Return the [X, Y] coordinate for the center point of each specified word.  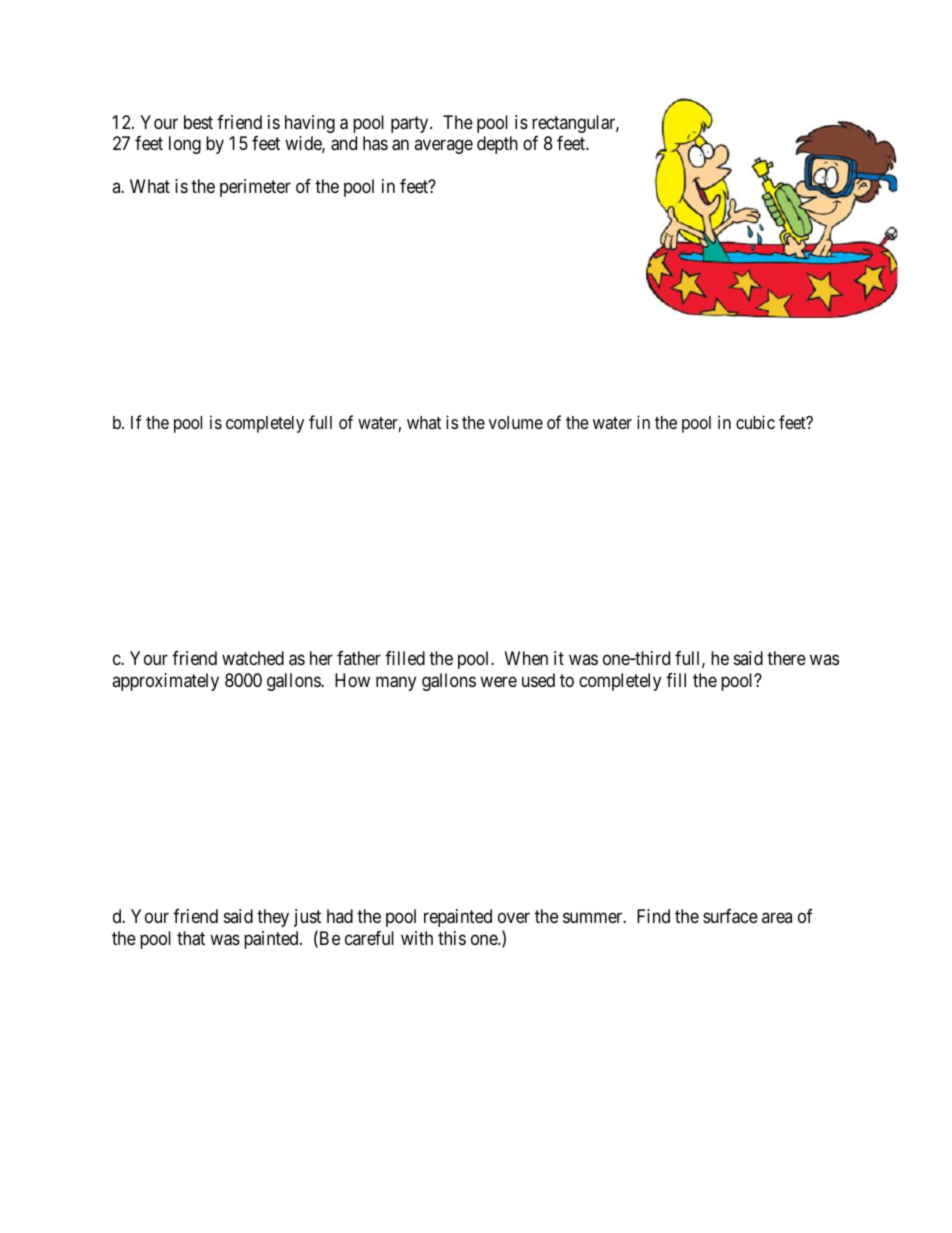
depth [497, 145]
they [273, 918]
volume [516, 422]
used [538, 680]
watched [253, 658]
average [443, 147]
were [498, 681]
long [185, 145]
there [786, 658]
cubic [755, 422]
